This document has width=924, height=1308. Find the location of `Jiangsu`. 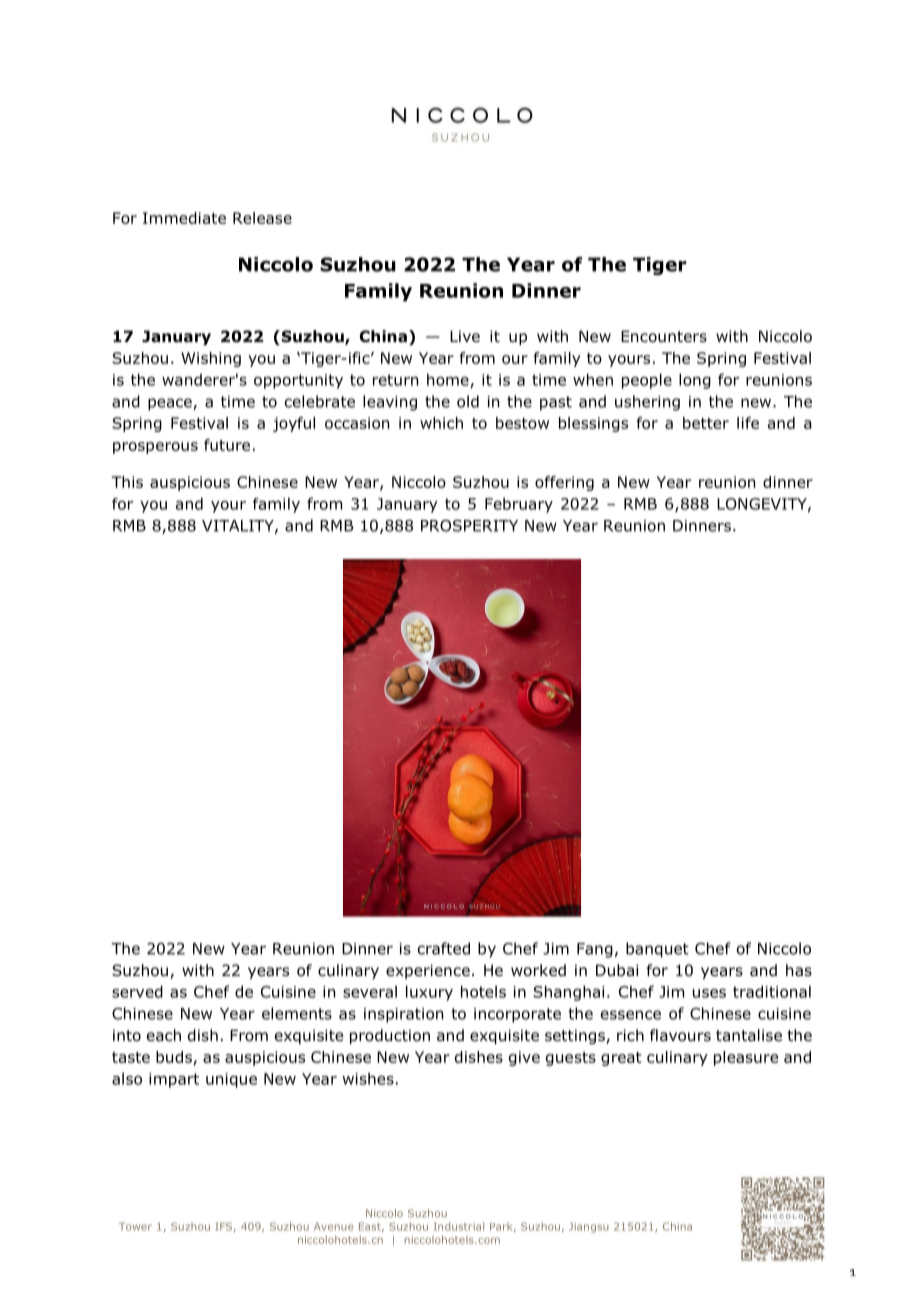

Jiangsu is located at coordinates (589, 1227).
